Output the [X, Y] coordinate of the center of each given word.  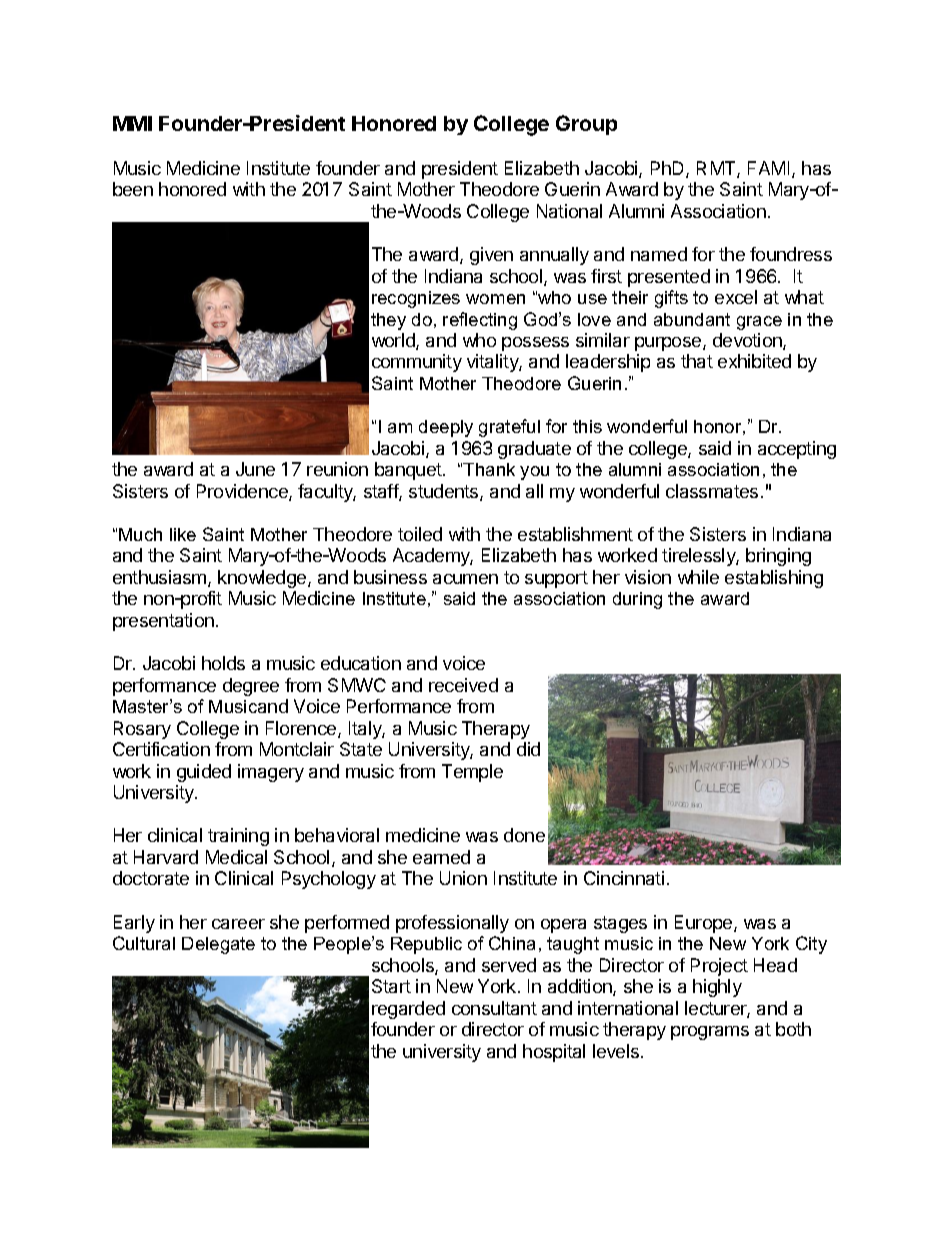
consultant [494, 1008]
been [133, 189]
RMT [717, 169]
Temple [472, 773]
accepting [797, 450]
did [528, 749]
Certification [161, 749]
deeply [446, 428]
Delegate [218, 945]
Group [586, 125]
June [255, 469]
